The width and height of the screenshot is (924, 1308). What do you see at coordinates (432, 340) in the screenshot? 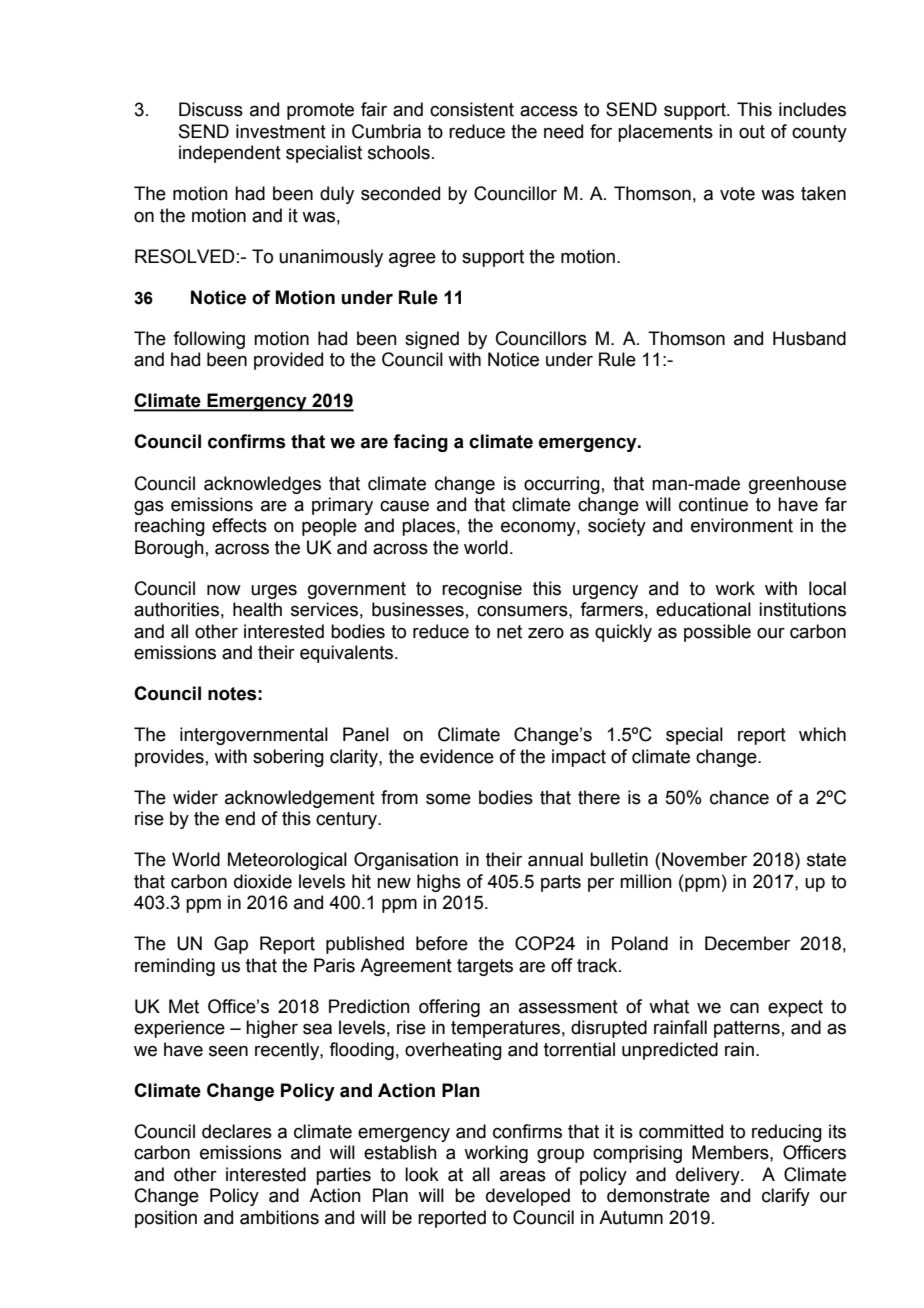
I see `signed` at bounding box center [432, 340].
